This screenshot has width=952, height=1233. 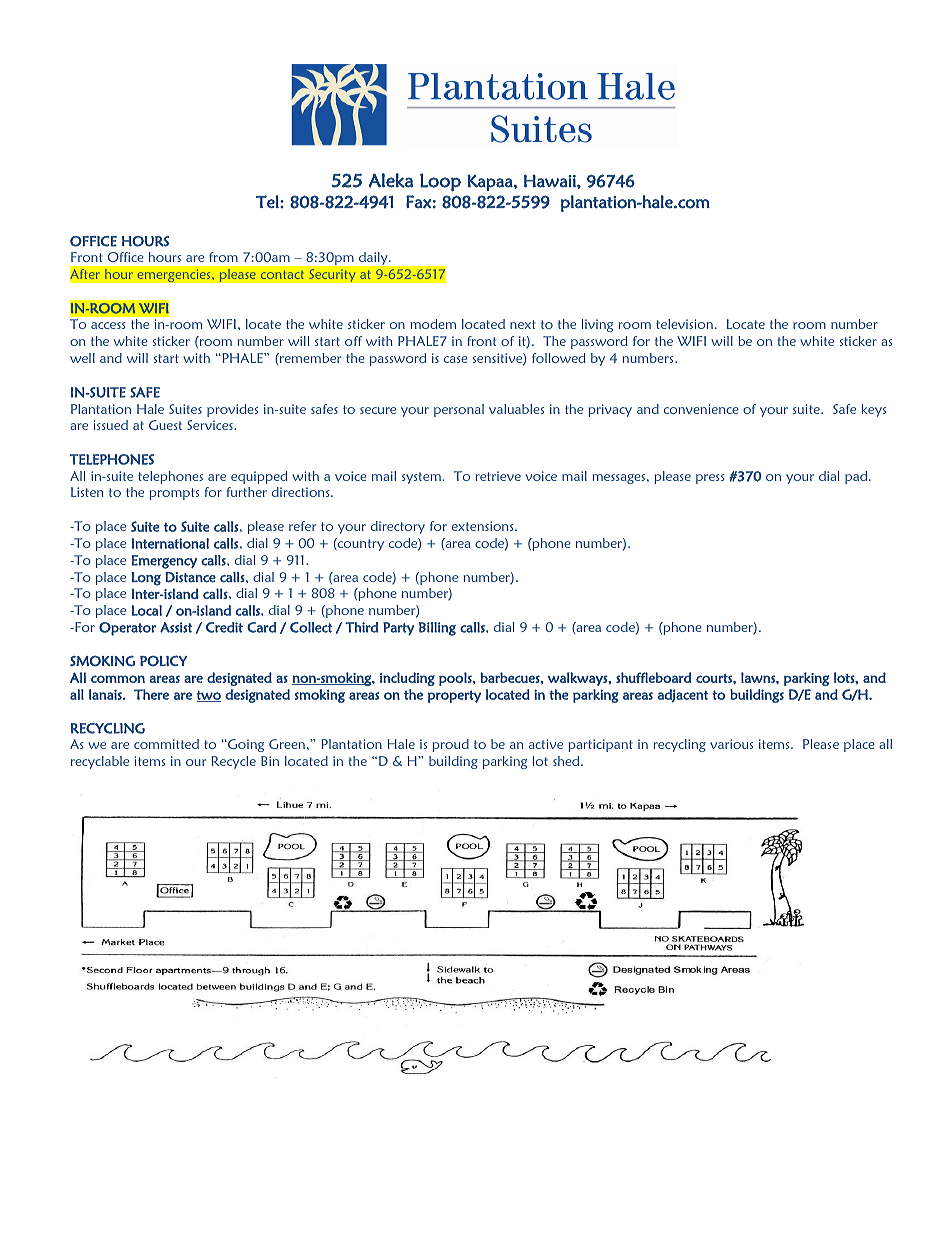 What do you see at coordinates (710, 479) in the screenshot?
I see `press` at bounding box center [710, 479].
